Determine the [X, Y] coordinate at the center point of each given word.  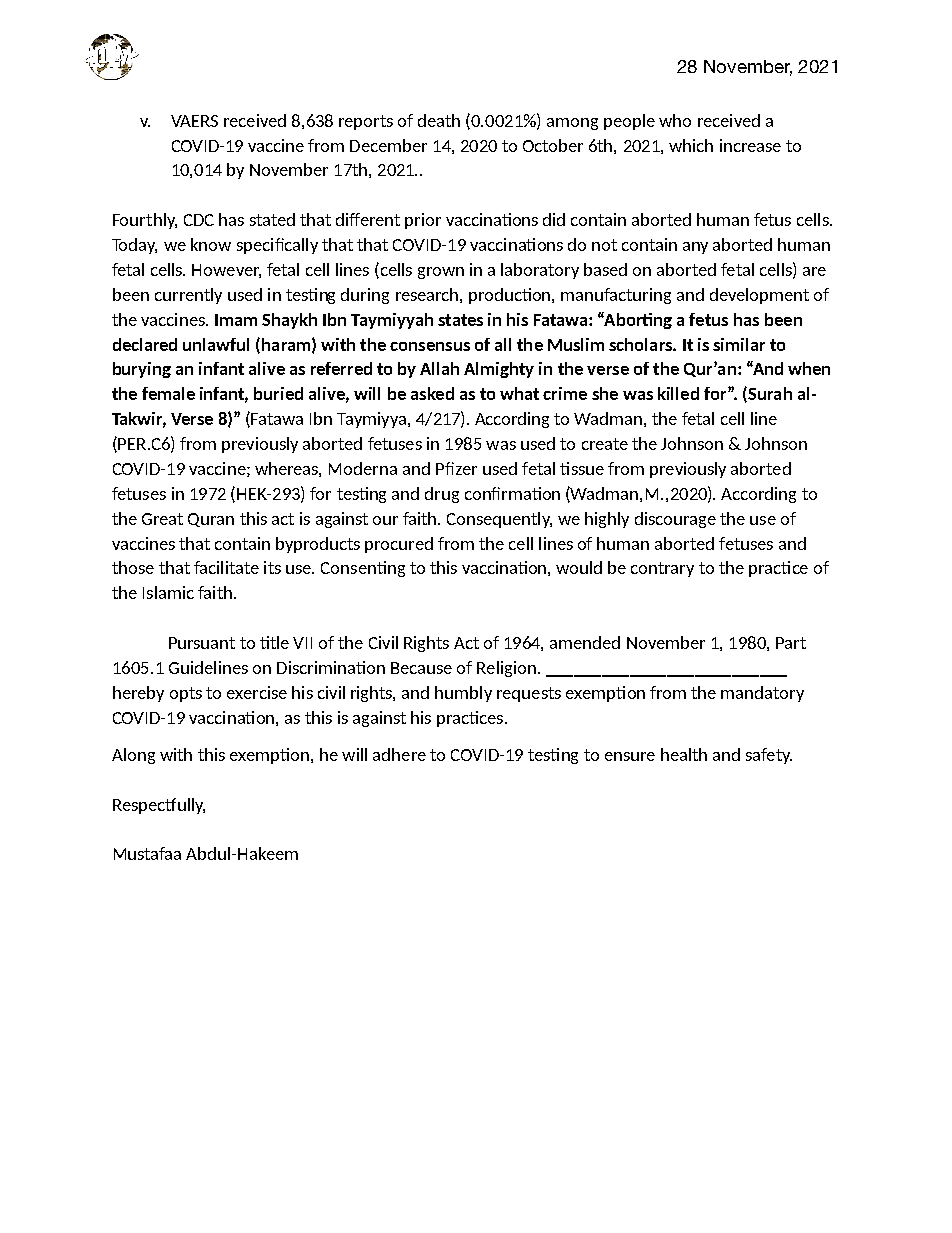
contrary [662, 569]
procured [399, 545]
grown [441, 273]
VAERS [194, 121]
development [759, 296]
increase [750, 145]
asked [432, 393]
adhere [399, 754]
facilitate [226, 567]
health [684, 754]
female [168, 393]
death [439, 120]
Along [133, 756]
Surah [769, 394]
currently [188, 296]
